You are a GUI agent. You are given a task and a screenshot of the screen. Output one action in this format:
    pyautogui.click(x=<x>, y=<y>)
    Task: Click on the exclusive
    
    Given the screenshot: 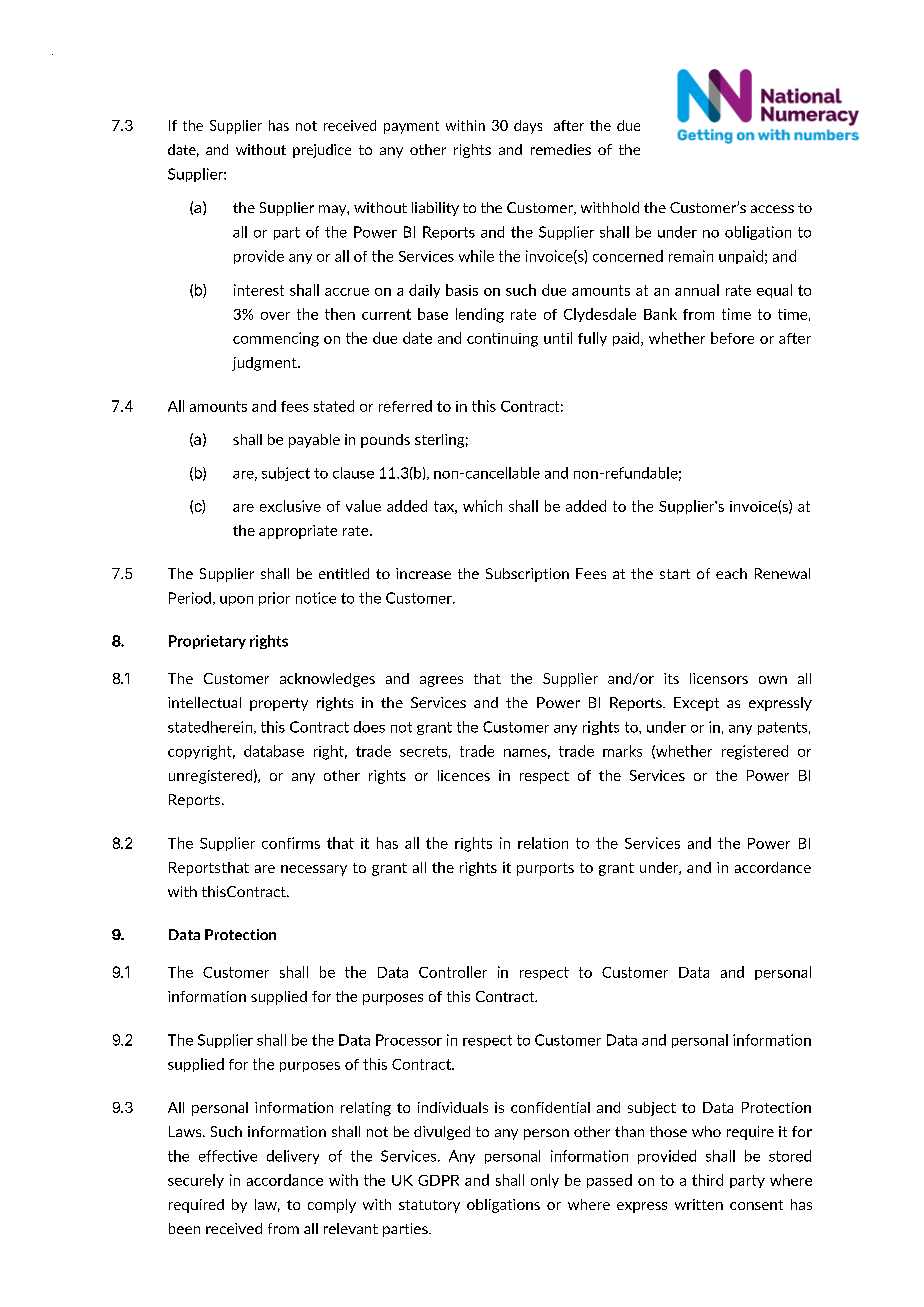 What is the action you would take?
    pyautogui.click(x=290, y=506)
